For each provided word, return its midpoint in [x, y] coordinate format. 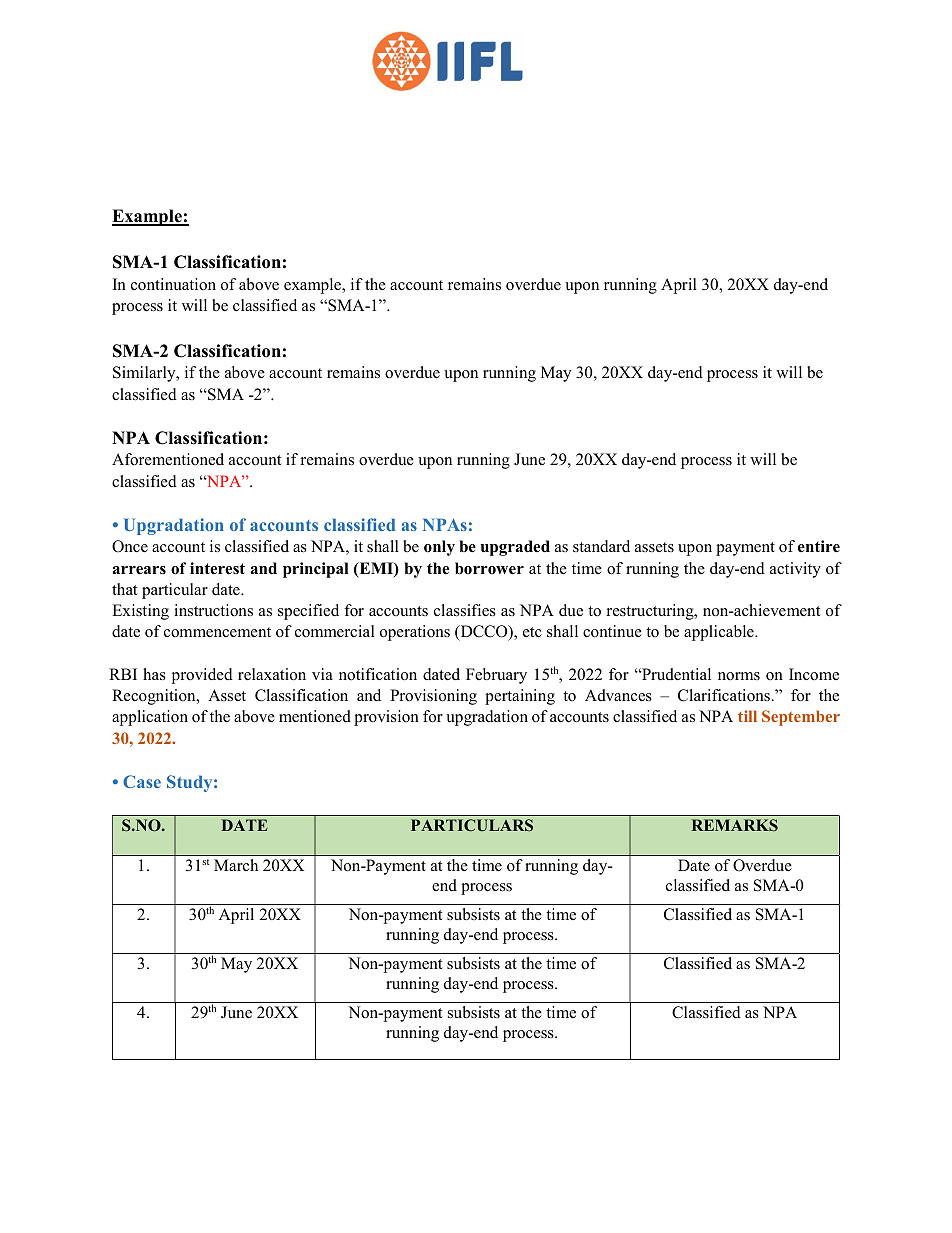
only [439, 548]
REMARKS [735, 825]
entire [819, 546]
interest [217, 568]
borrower [489, 568]
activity [795, 570]
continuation [173, 284]
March [236, 865]
